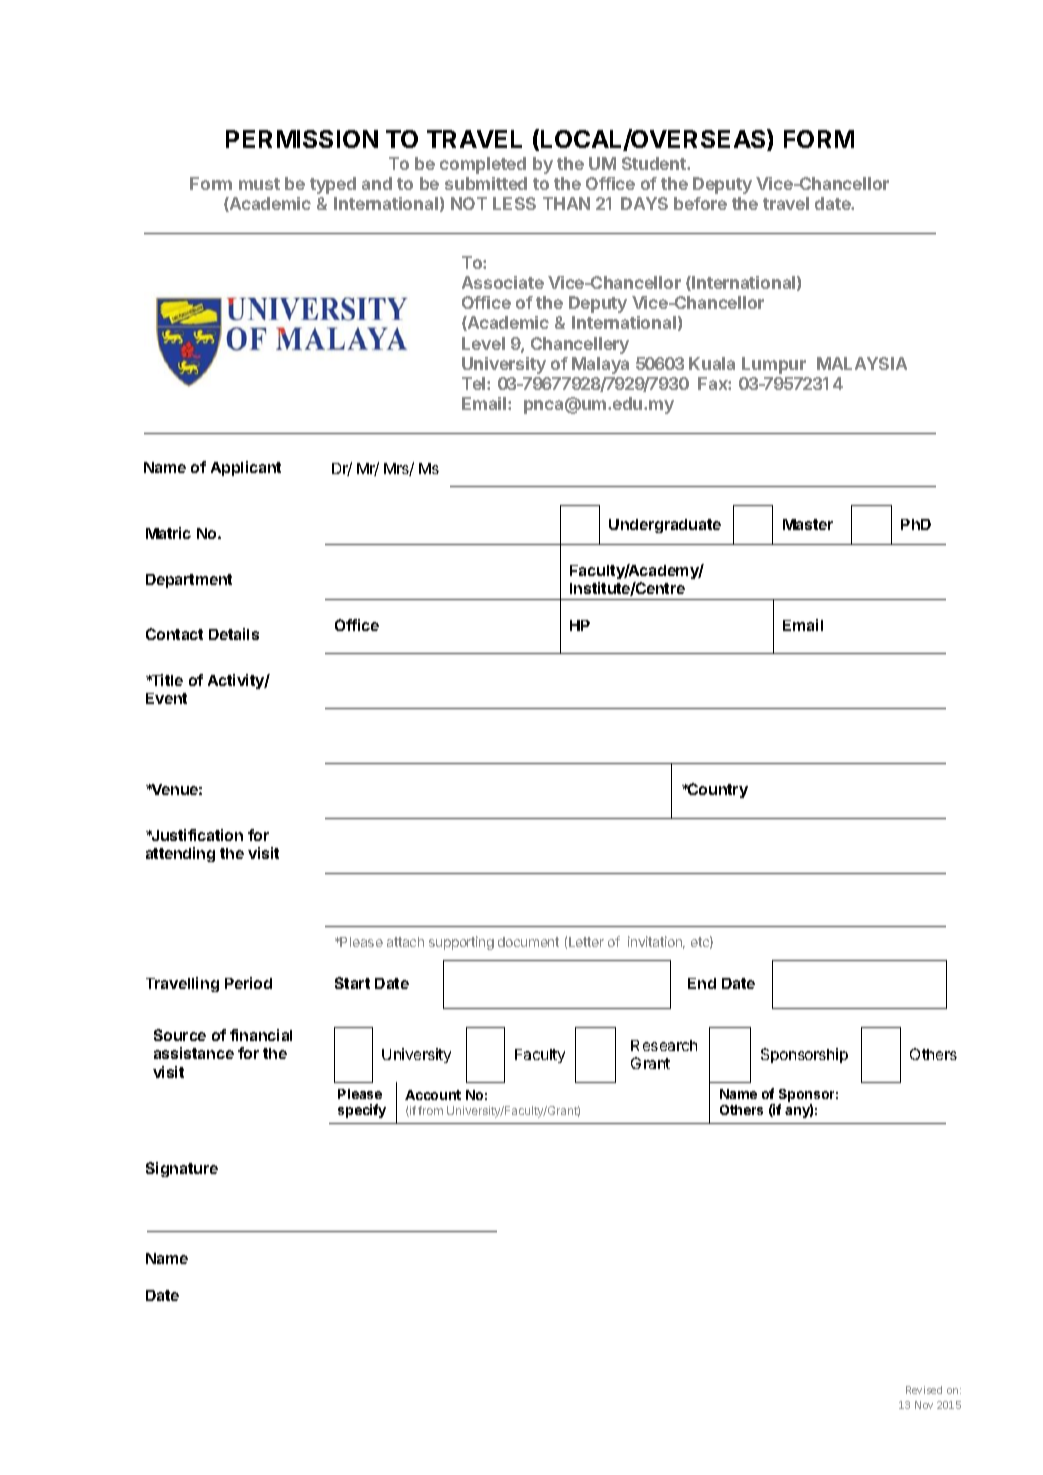  Describe the element at coordinates (717, 790) in the screenshot. I see `Country` at that location.
